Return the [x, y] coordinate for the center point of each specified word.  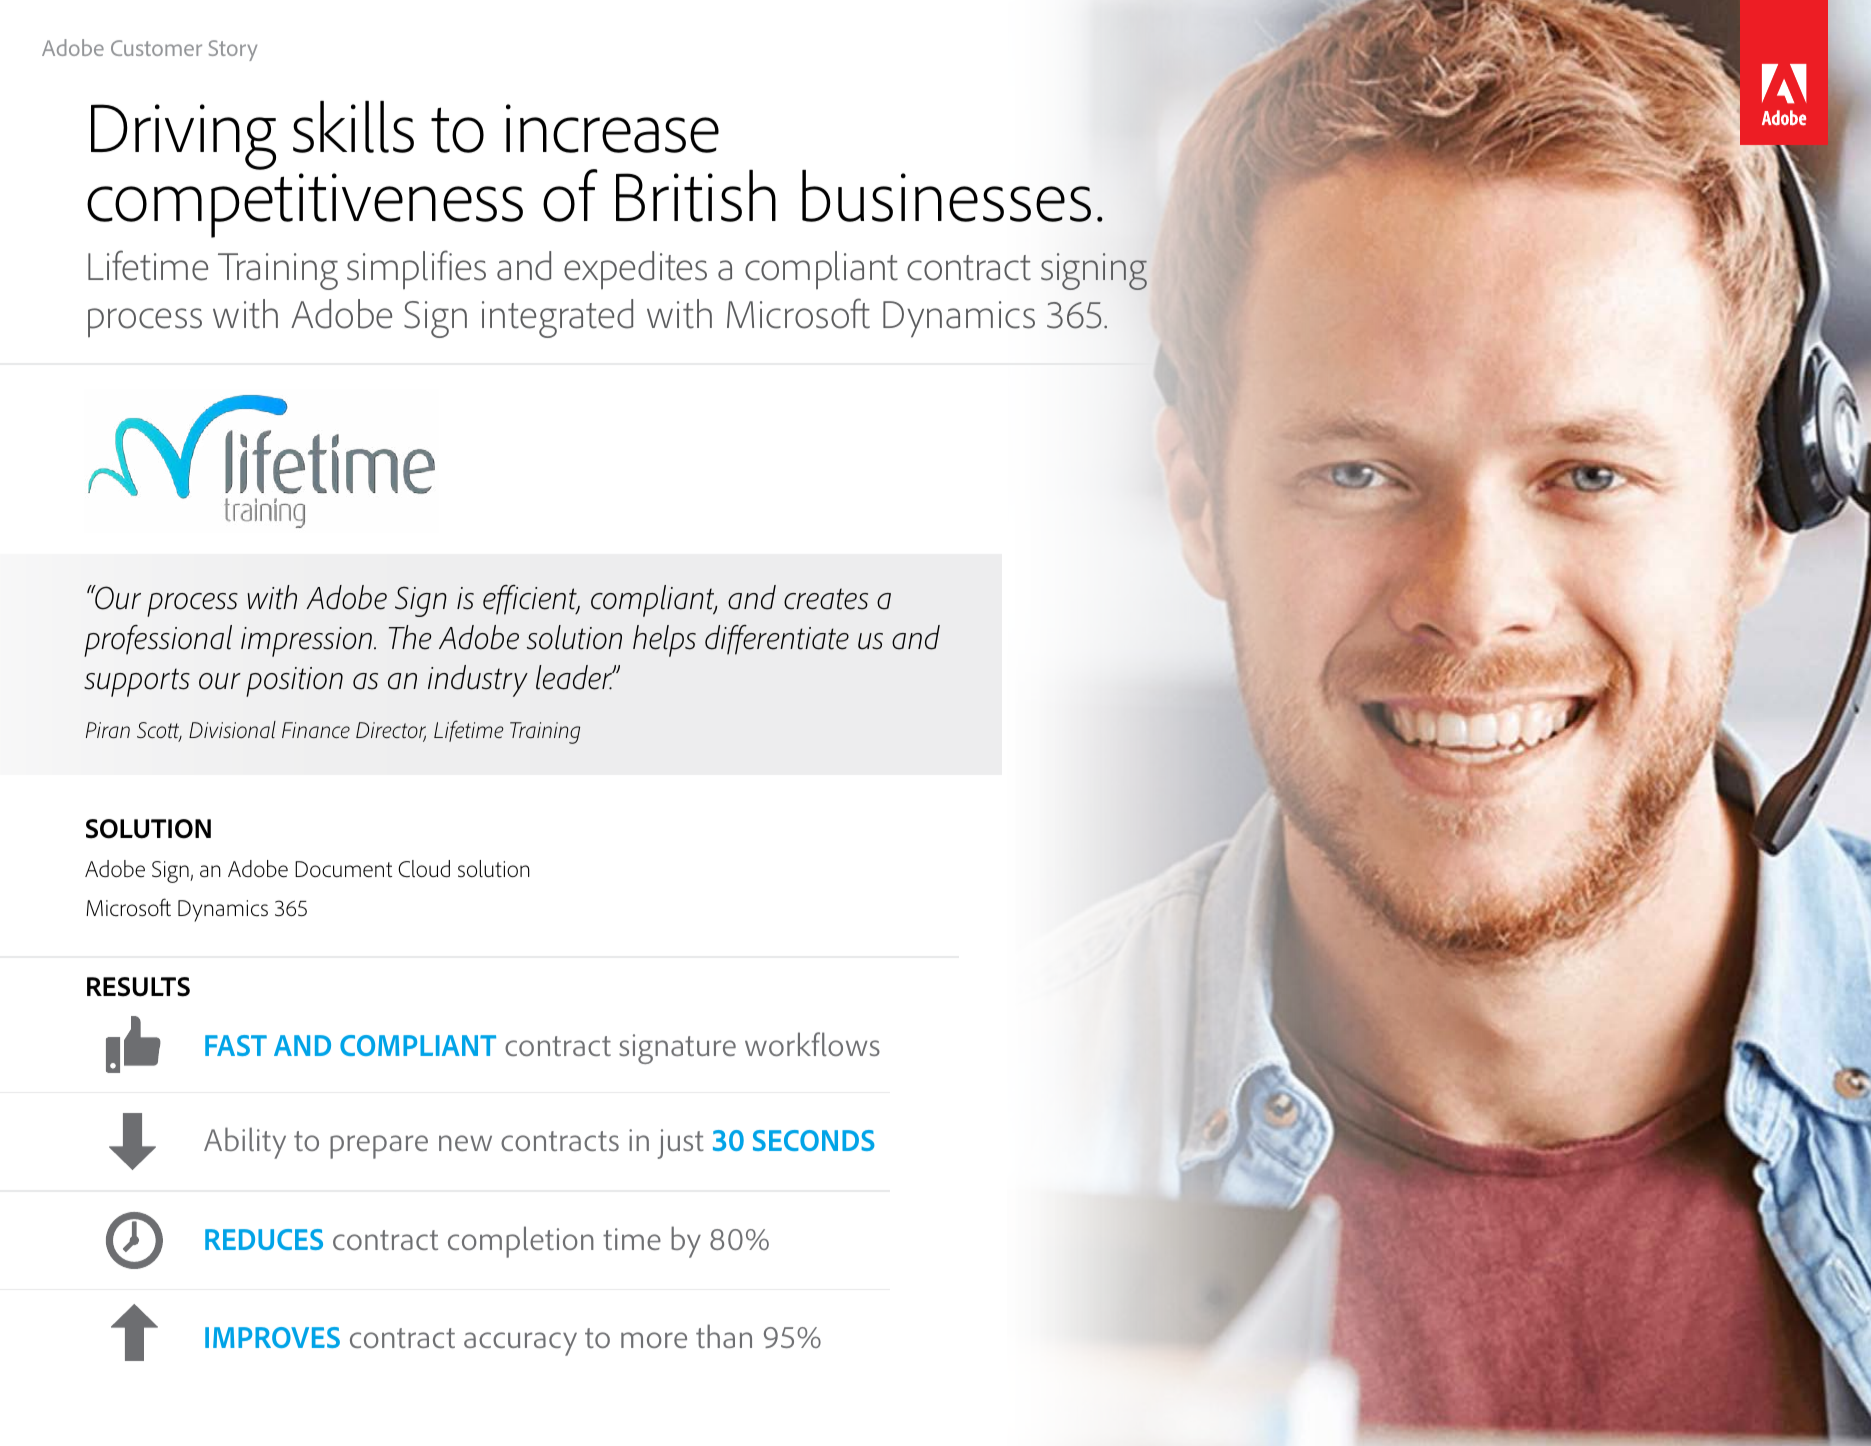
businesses [946, 196]
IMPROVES [272, 1337]
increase [612, 128]
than [724, 1336]
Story [233, 50]
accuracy [520, 1344]
